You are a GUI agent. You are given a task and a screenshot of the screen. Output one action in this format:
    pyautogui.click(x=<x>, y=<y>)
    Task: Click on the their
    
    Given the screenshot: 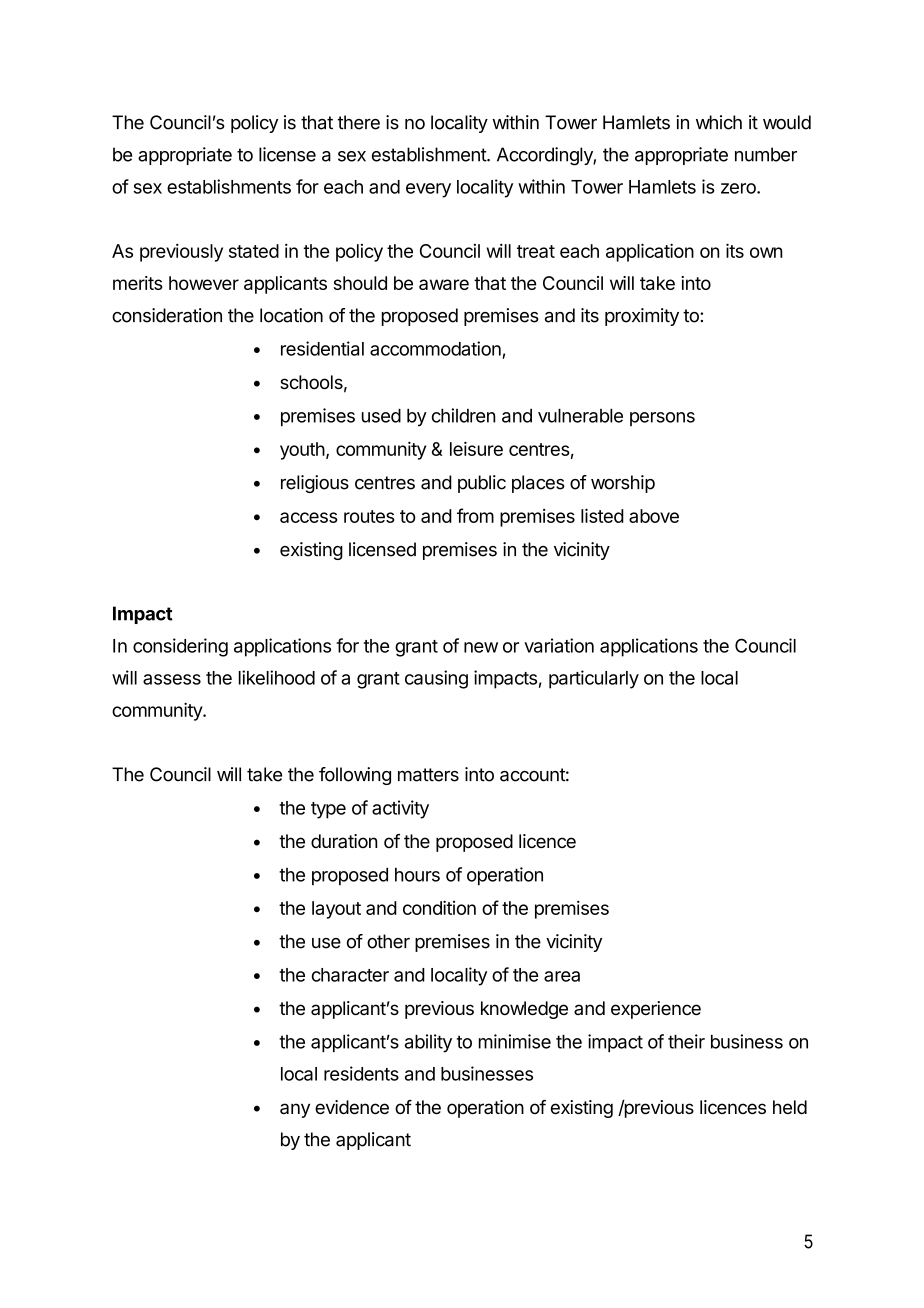 What is the action you would take?
    pyautogui.click(x=686, y=1041)
